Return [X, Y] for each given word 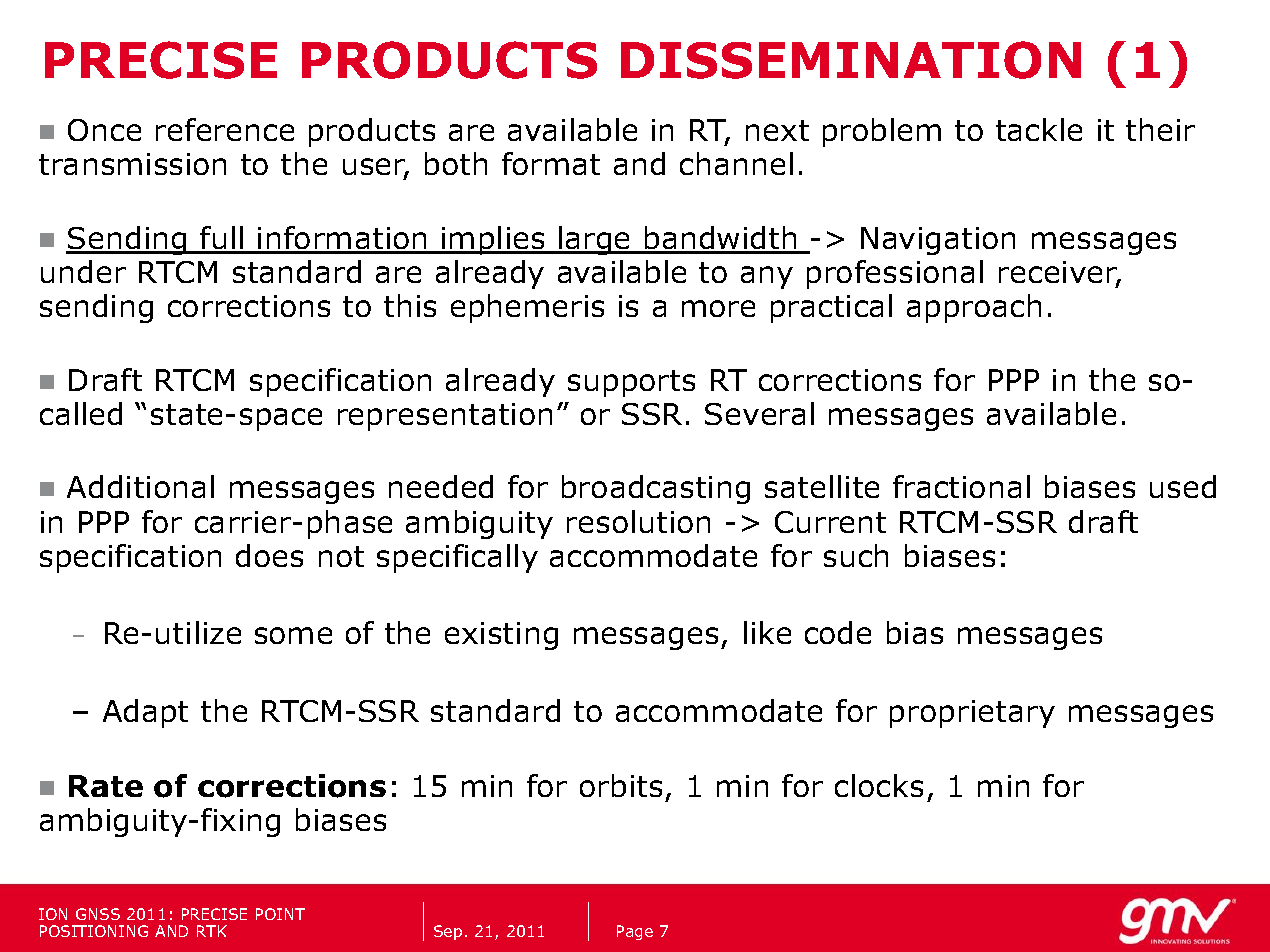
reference [225, 129]
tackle [1039, 129]
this [410, 305]
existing [501, 636]
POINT [280, 914]
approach [974, 308]
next [777, 130]
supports [631, 383]
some [293, 635]
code [838, 632]
